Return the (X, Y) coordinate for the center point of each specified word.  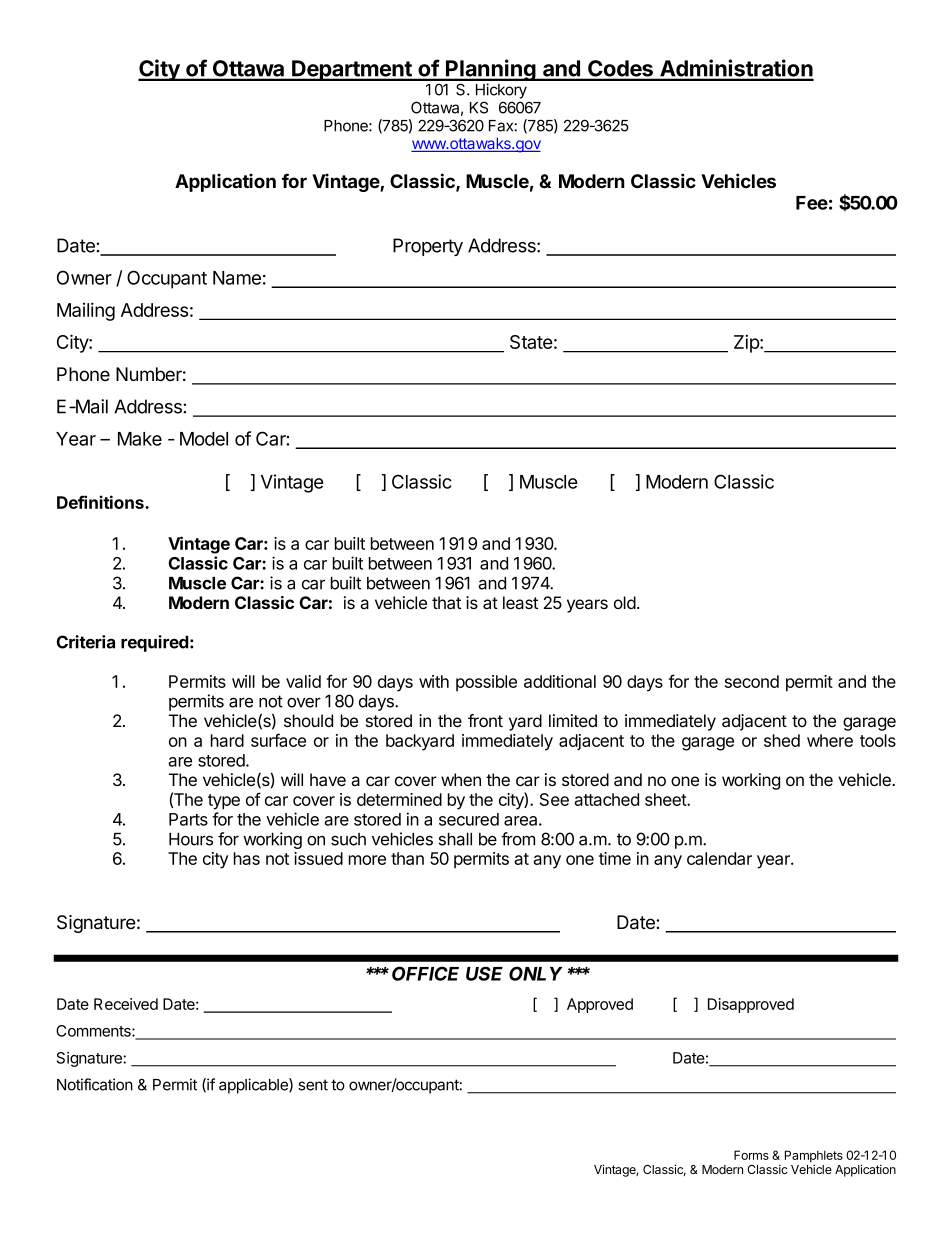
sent (313, 1085)
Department (352, 70)
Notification (95, 1084)
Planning (491, 71)
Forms (751, 1155)
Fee (812, 203)
